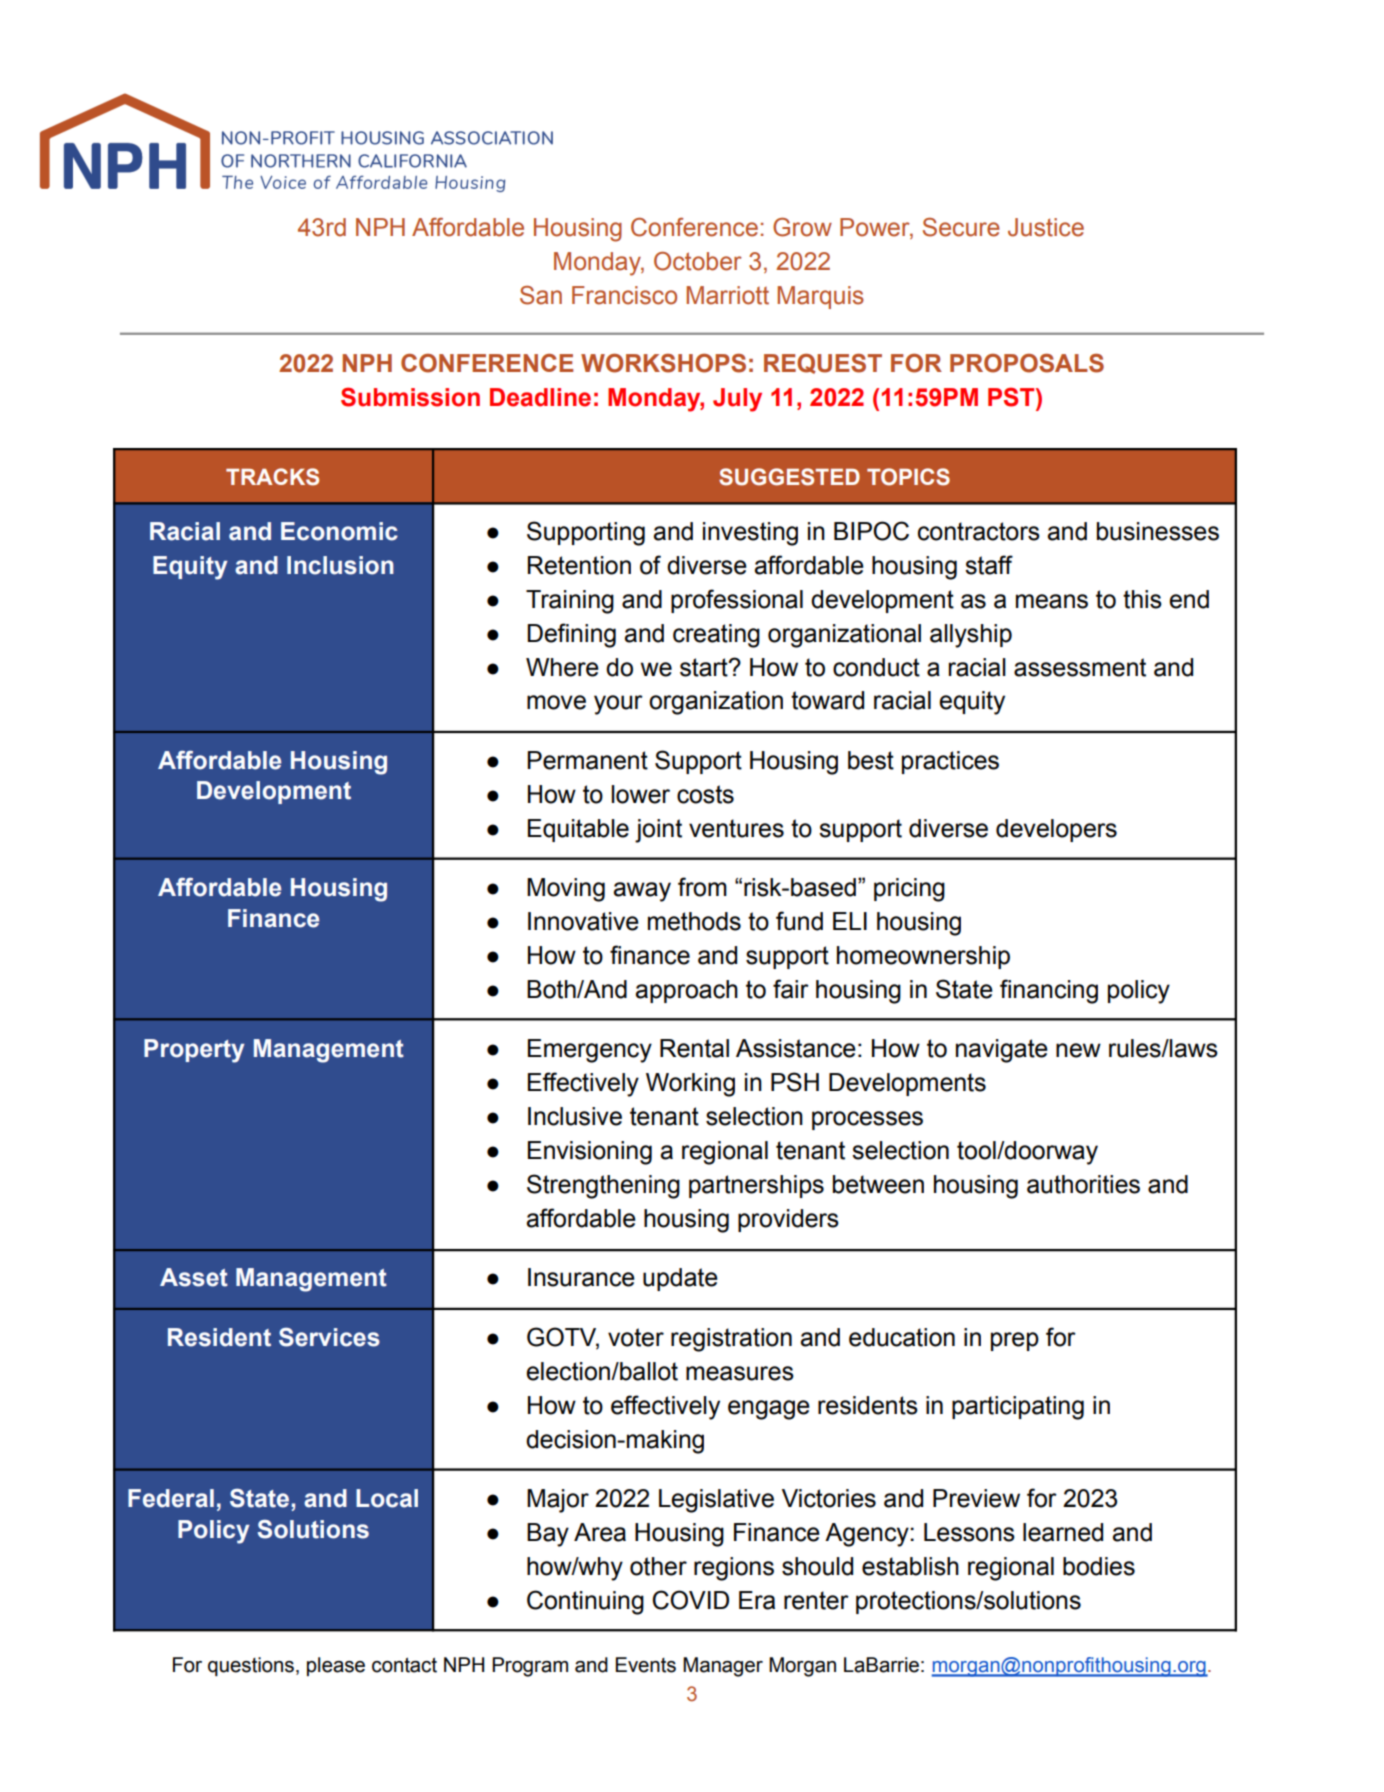 This image has width=1384, height=1792. What do you see at coordinates (1099, 1566) in the image?
I see `bodies` at bounding box center [1099, 1566].
